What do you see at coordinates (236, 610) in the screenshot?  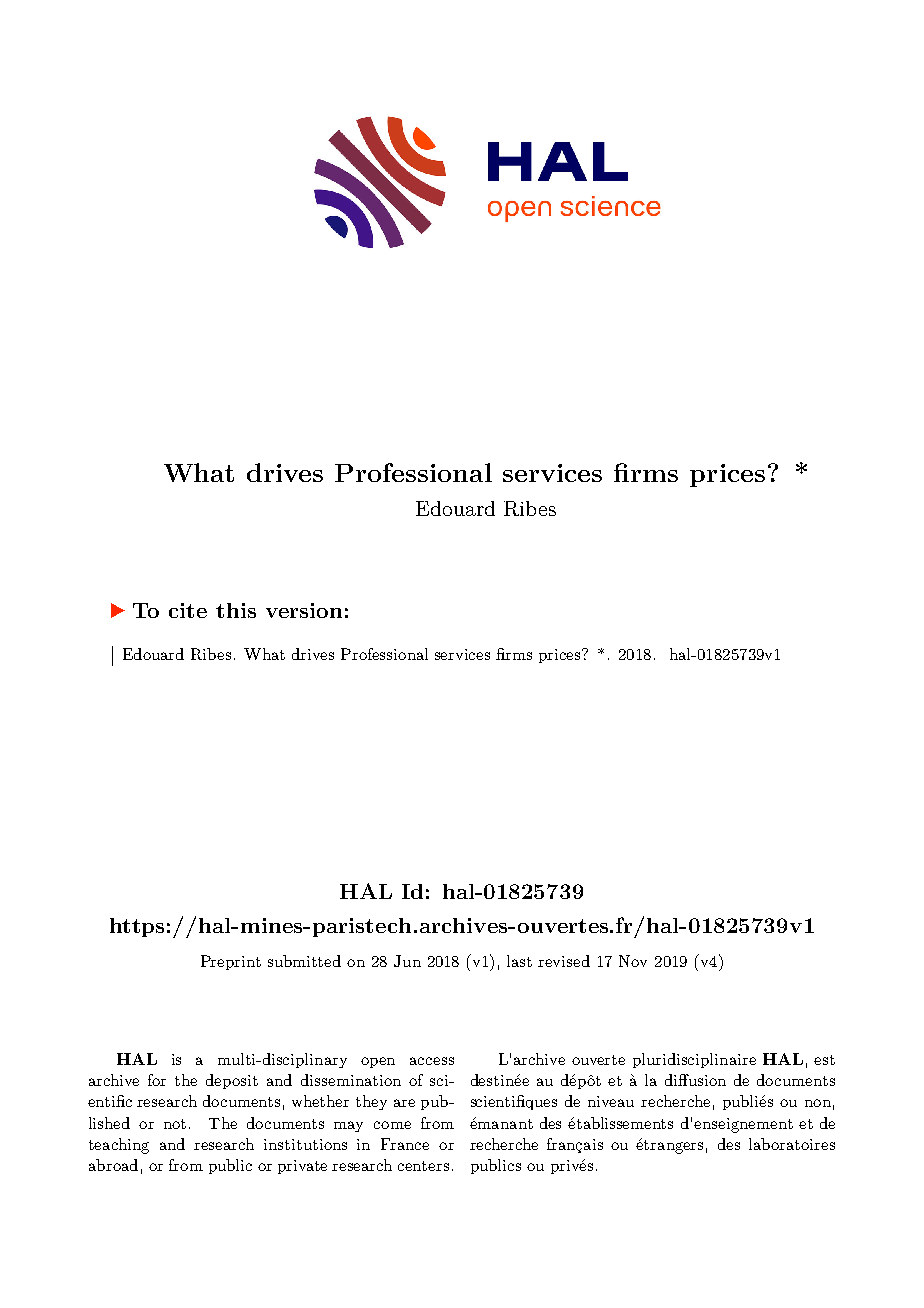 I see `this` at bounding box center [236, 610].
